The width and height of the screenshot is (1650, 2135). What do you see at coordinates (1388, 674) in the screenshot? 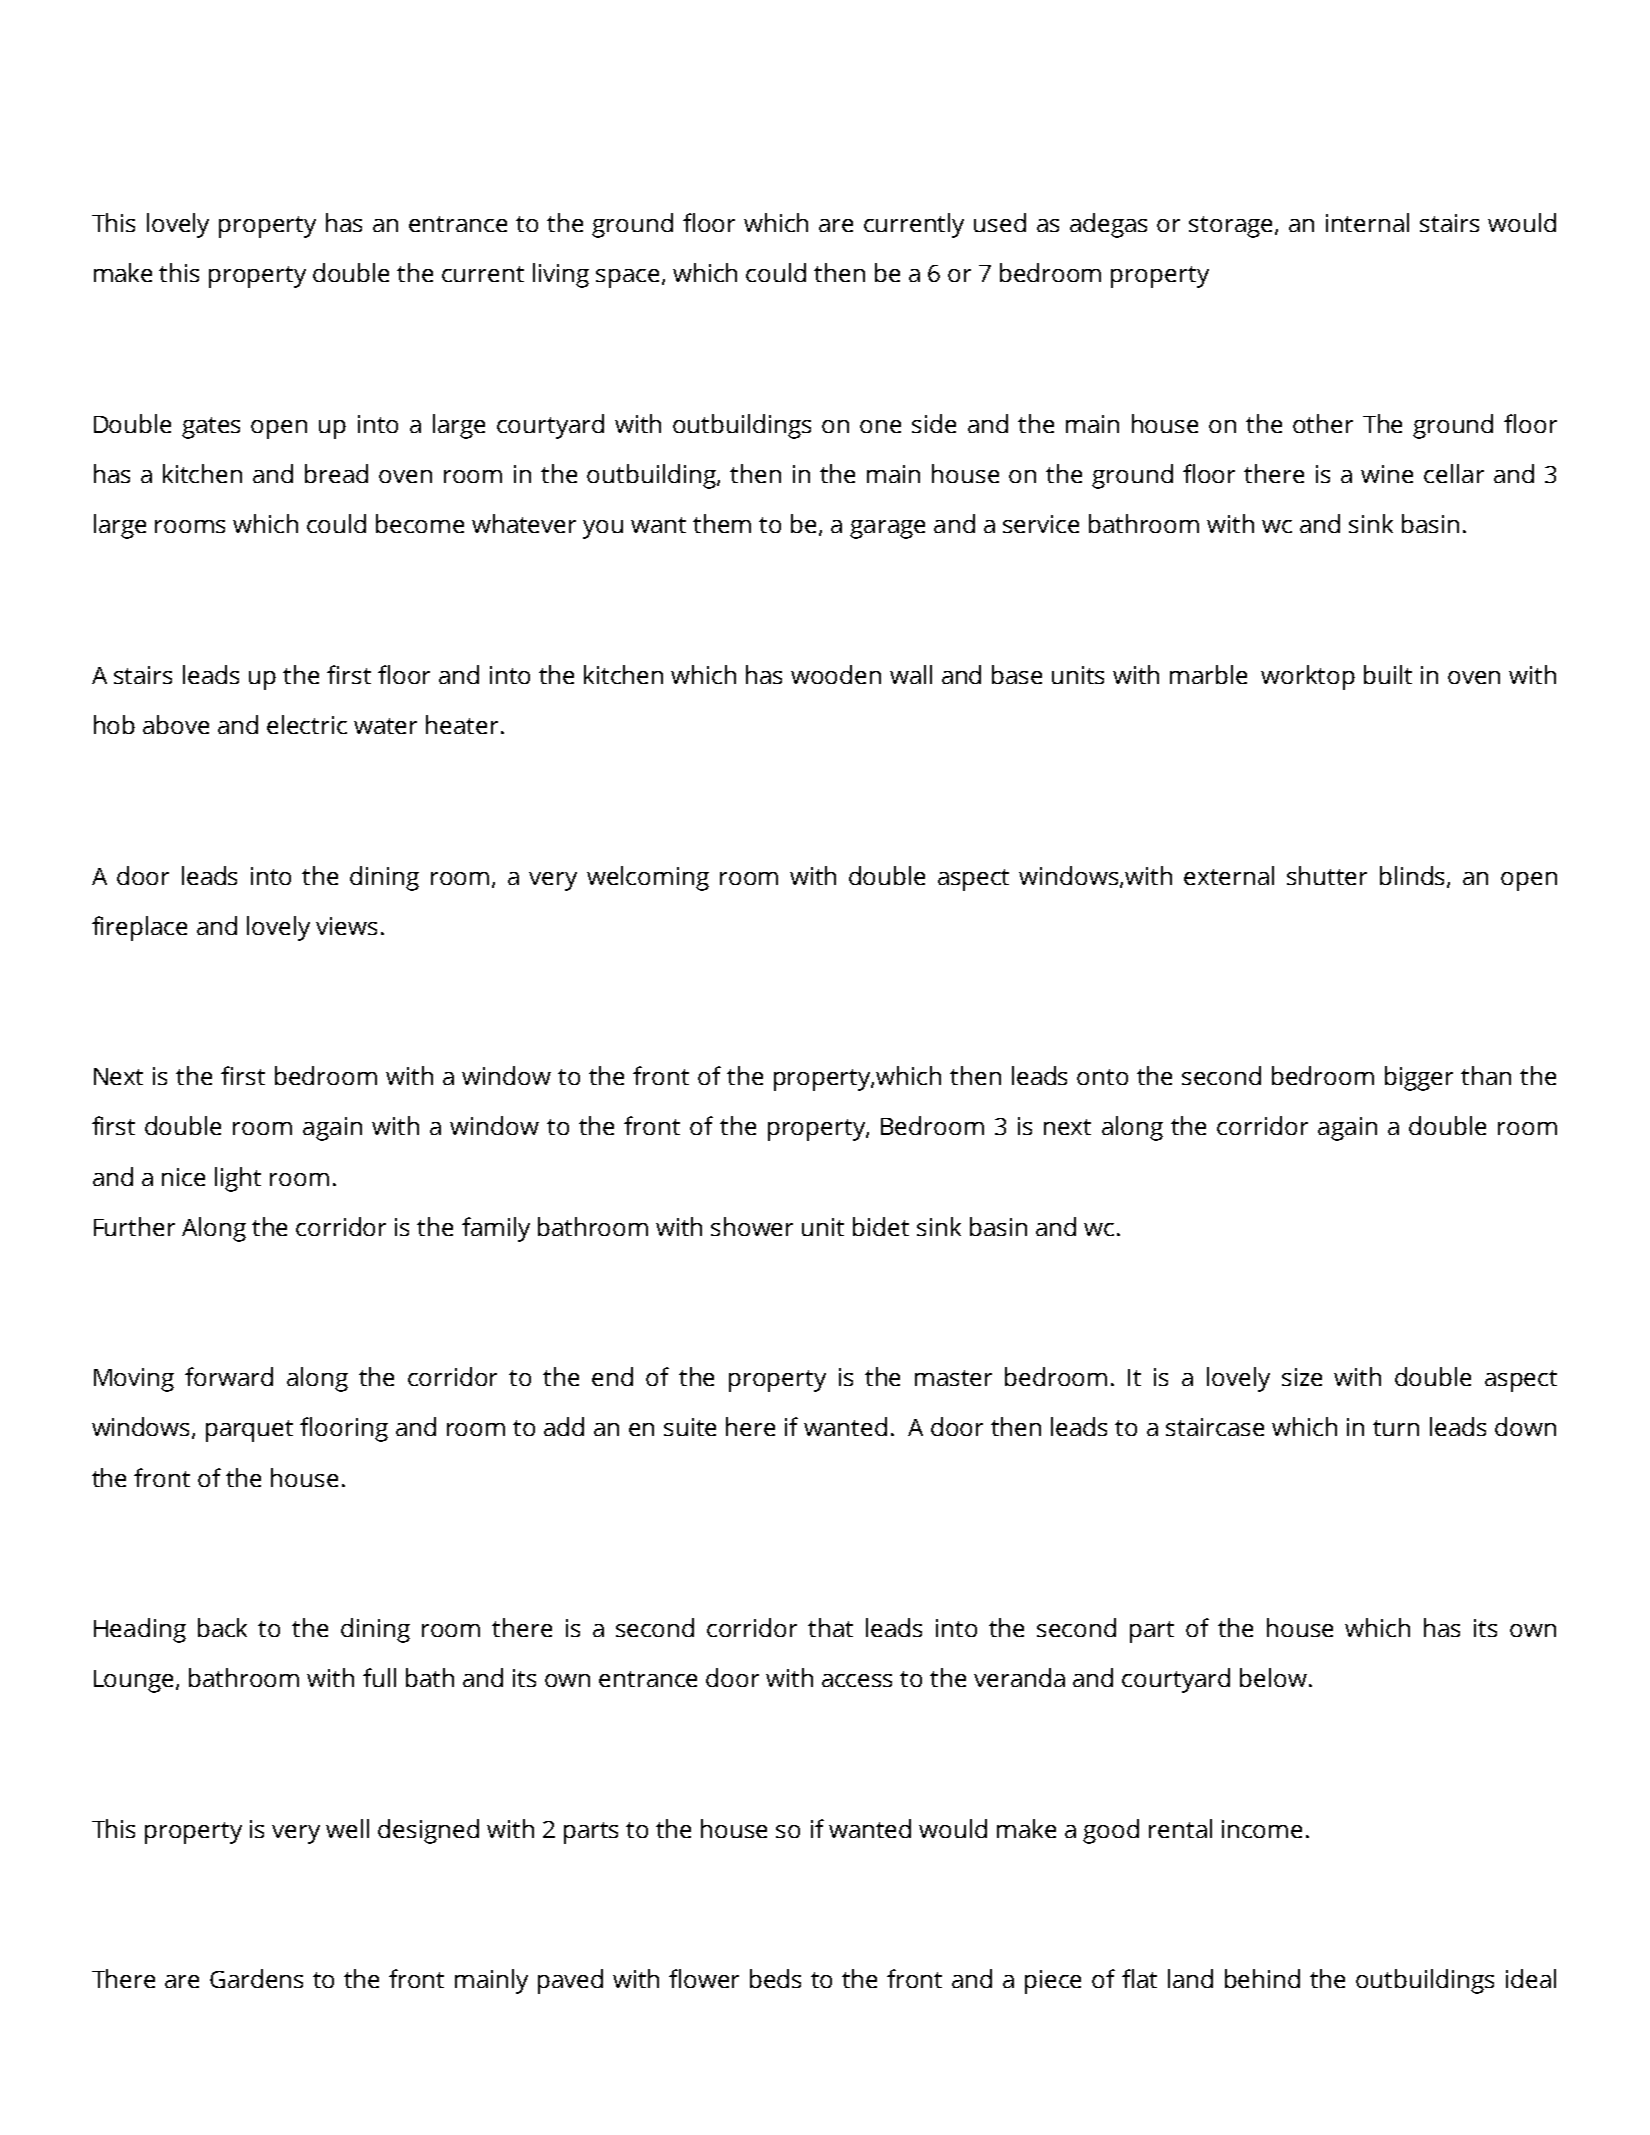
I see `built` at bounding box center [1388, 674].
